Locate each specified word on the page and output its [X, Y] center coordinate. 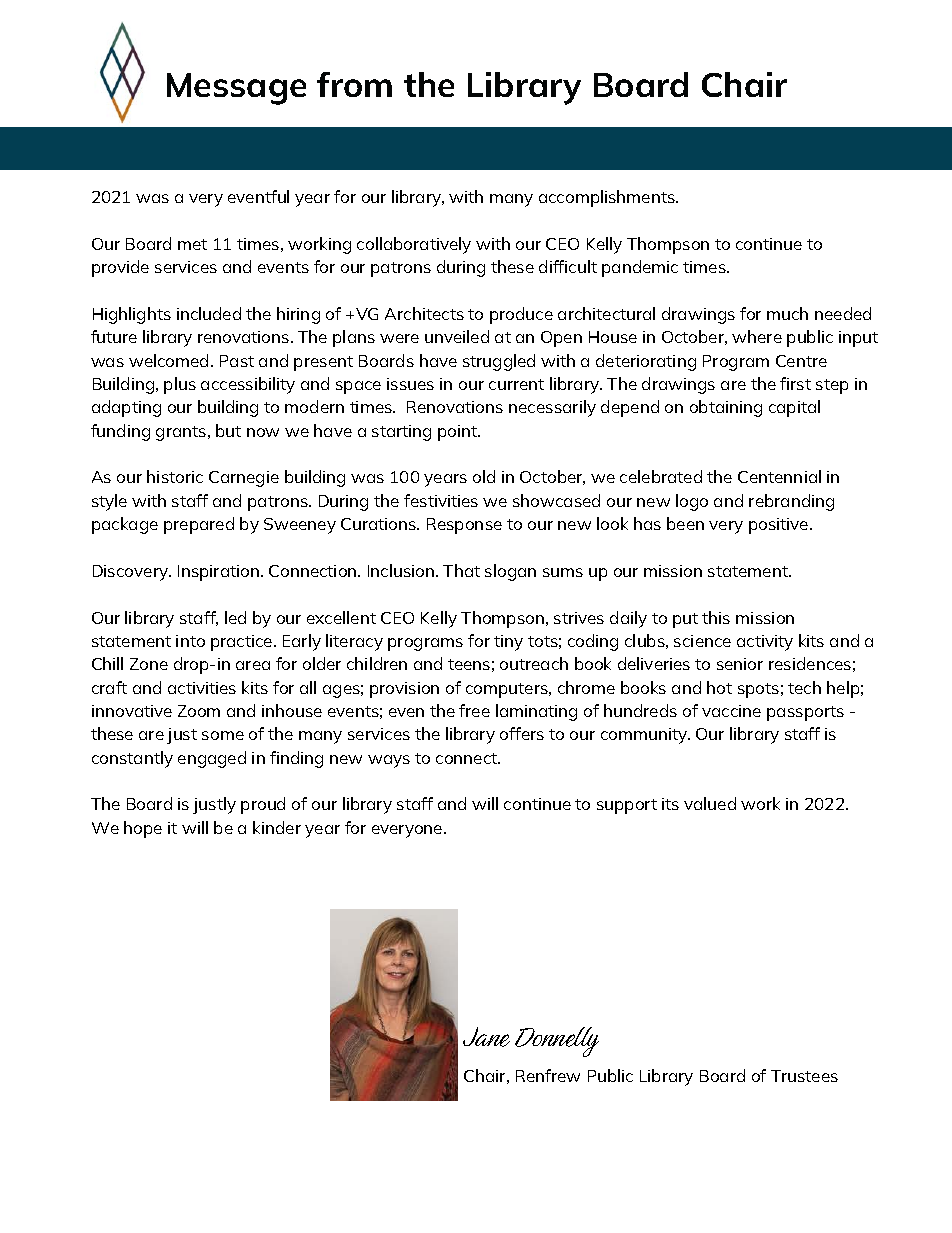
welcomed [168, 360]
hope [143, 829]
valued [710, 803]
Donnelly [557, 1042]
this [716, 617]
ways [389, 761]
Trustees [804, 1076]
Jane [486, 1037]
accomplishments [608, 198]
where [757, 336]
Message [236, 89]
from [354, 84]
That [461, 570]
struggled [499, 362]
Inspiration [218, 573]
